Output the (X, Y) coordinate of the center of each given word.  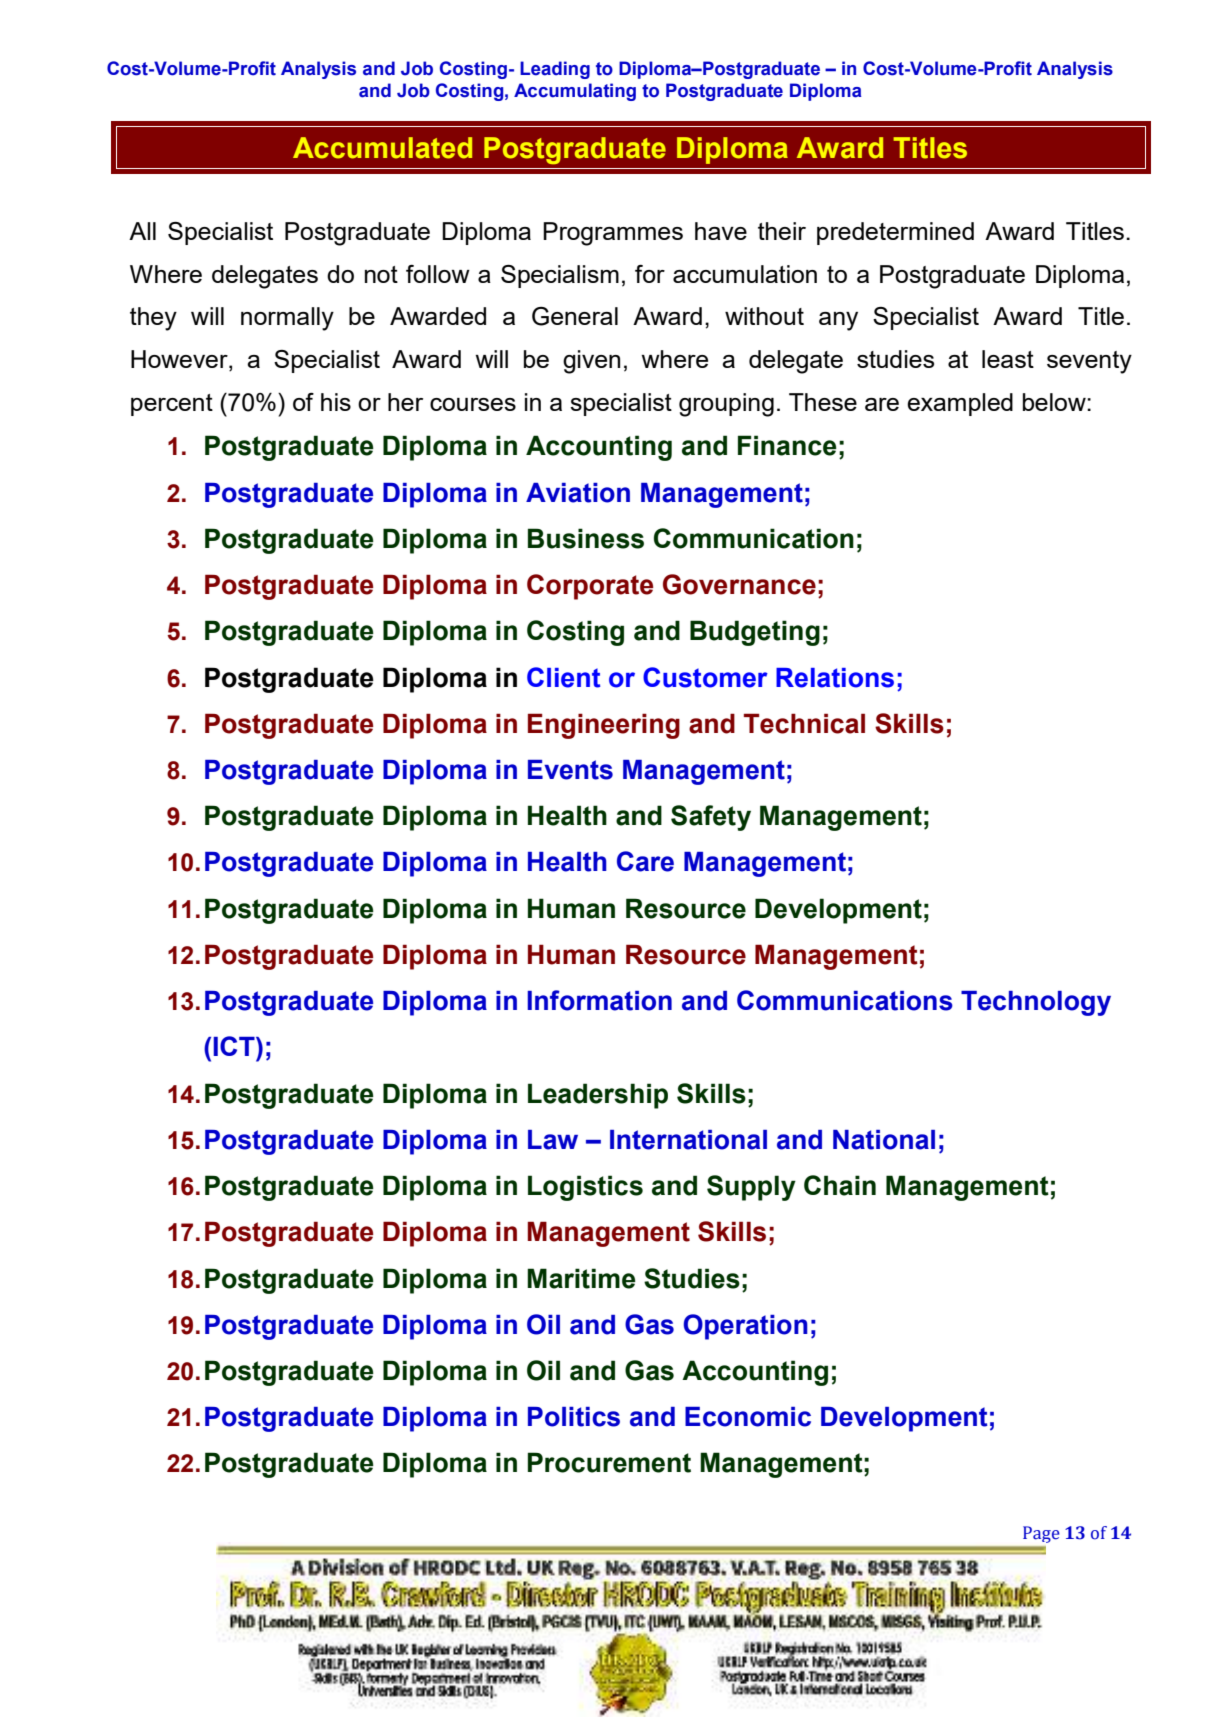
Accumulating (575, 92)
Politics (574, 1417)
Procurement (609, 1462)
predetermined (895, 233)
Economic (748, 1417)
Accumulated (382, 148)
